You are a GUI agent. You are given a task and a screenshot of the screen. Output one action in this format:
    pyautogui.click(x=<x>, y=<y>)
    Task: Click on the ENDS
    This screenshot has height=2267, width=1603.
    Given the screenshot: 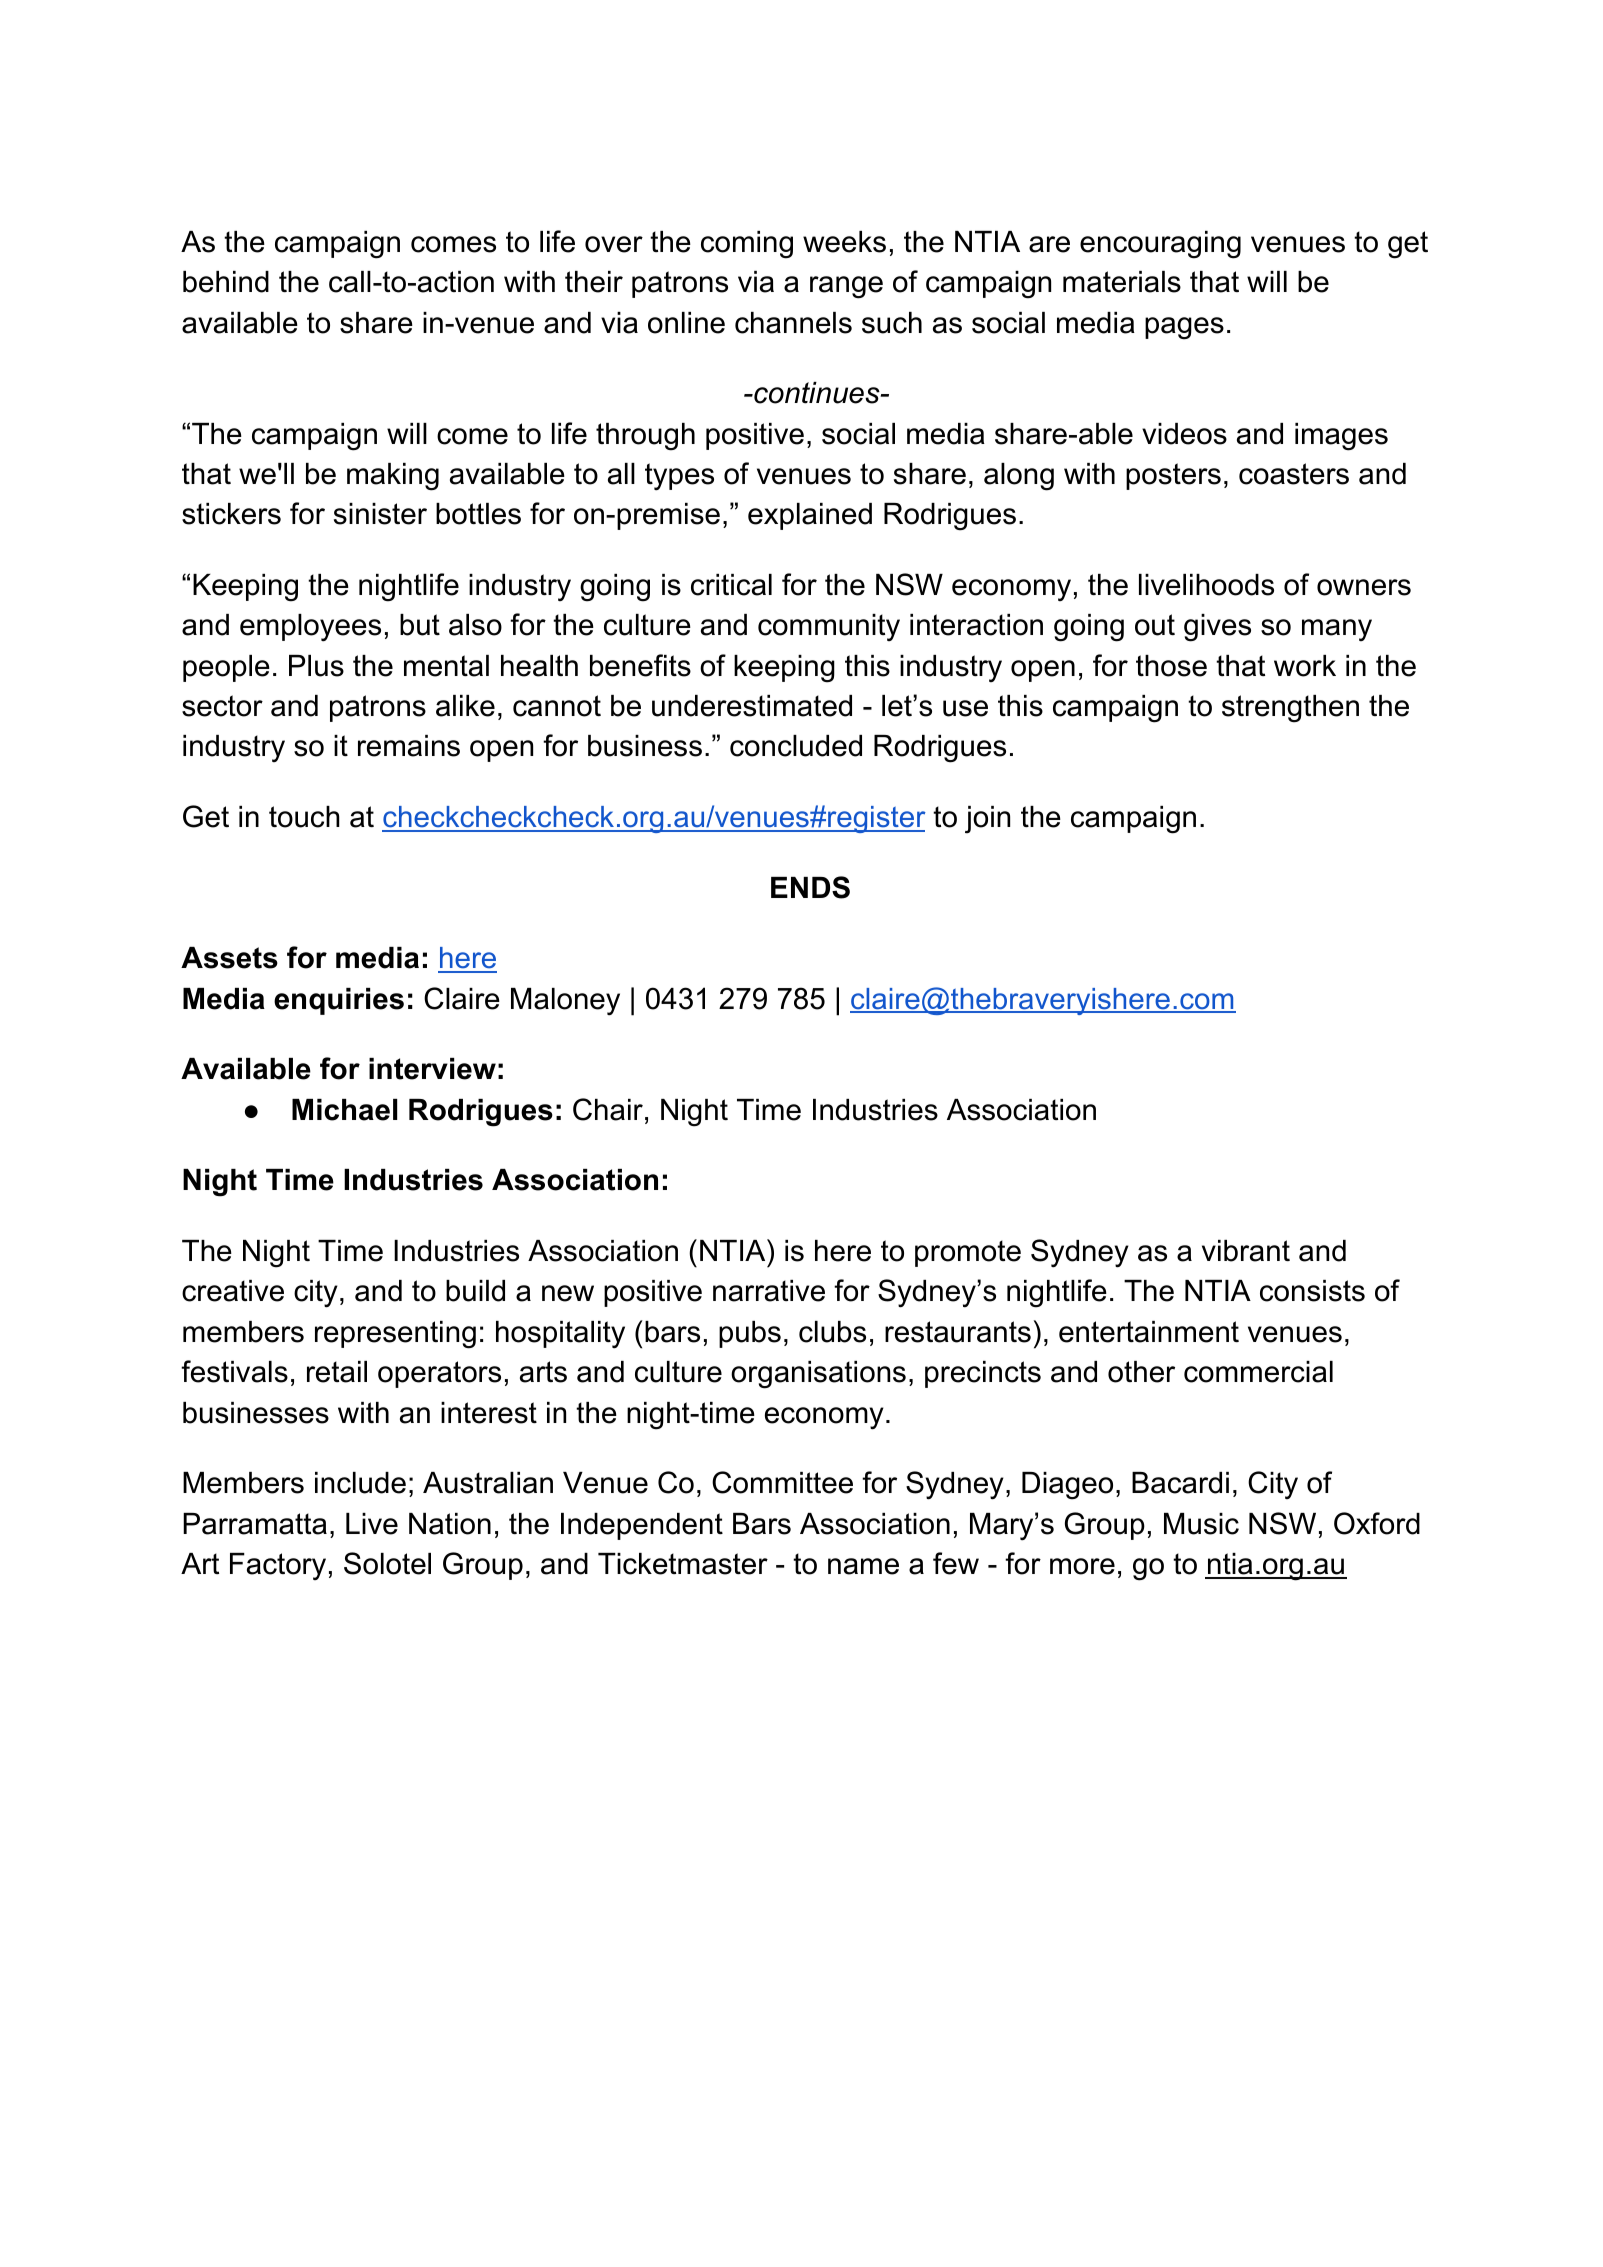 What is the action you would take?
    pyautogui.click(x=810, y=887)
